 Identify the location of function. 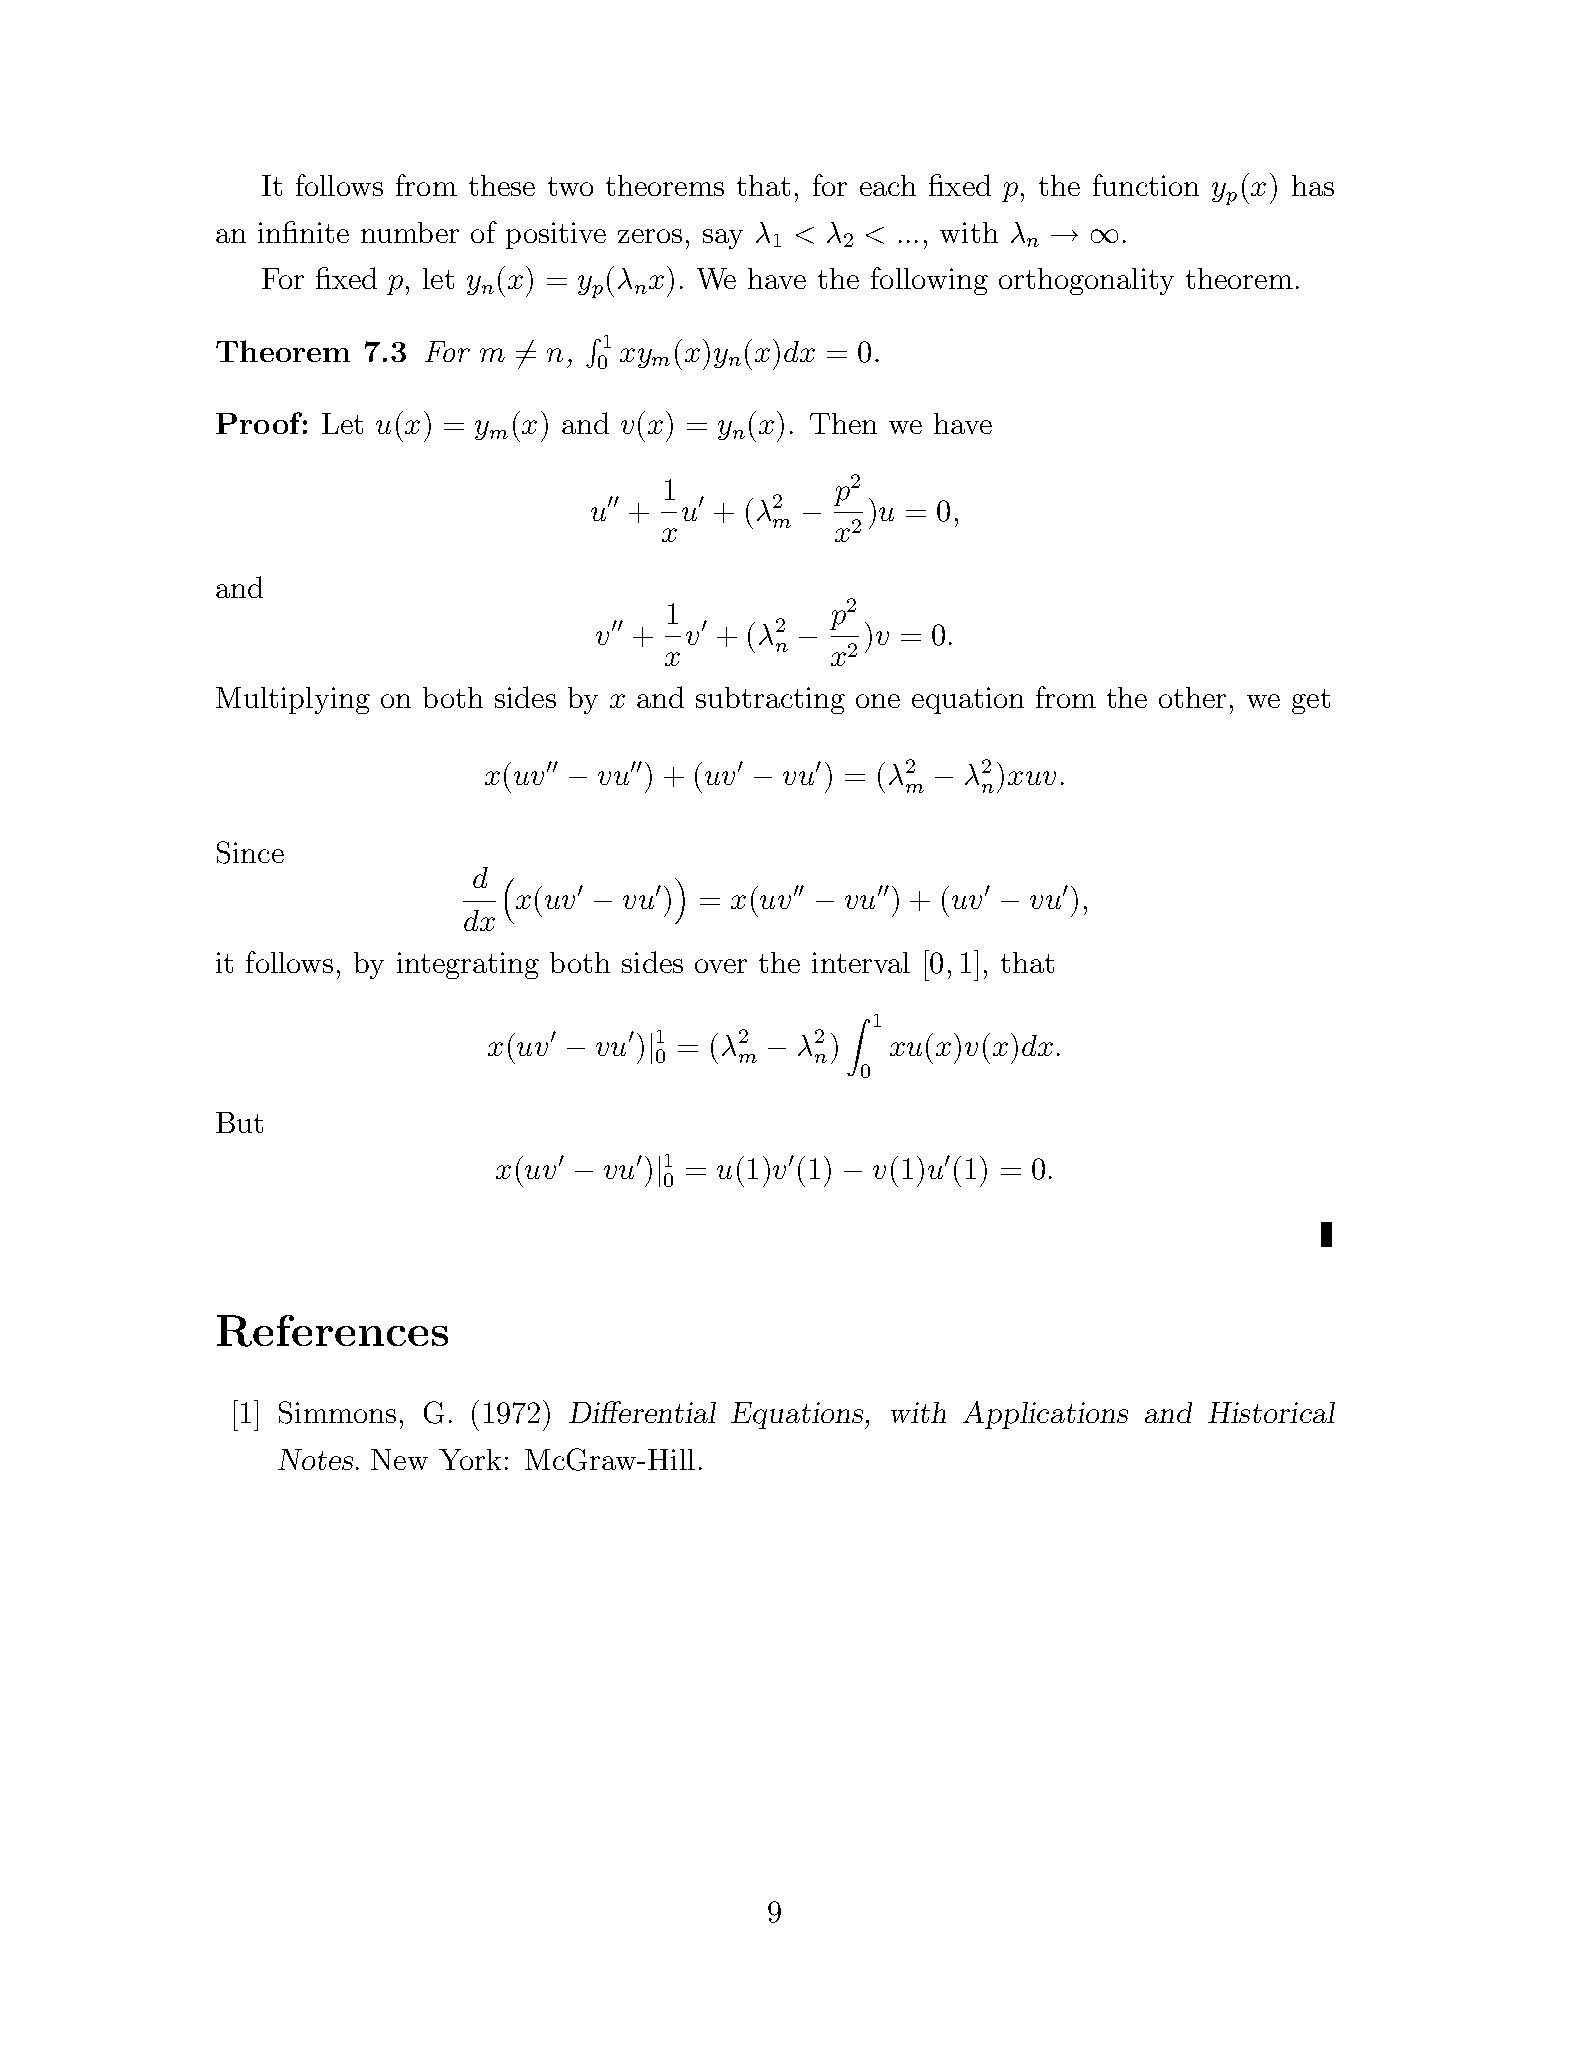
(1146, 185).
